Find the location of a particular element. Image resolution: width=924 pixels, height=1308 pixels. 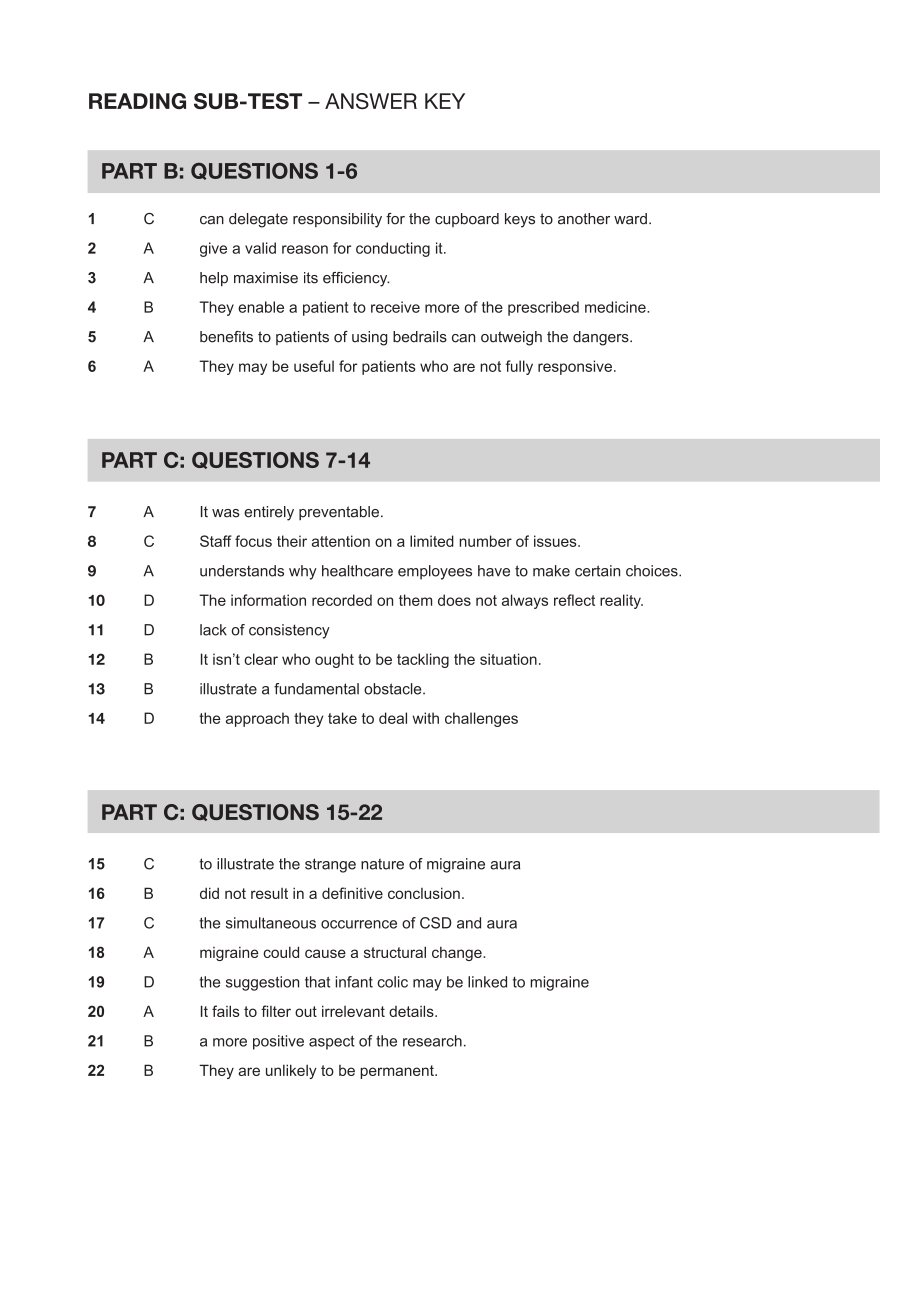

approach is located at coordinates (257, 719).
